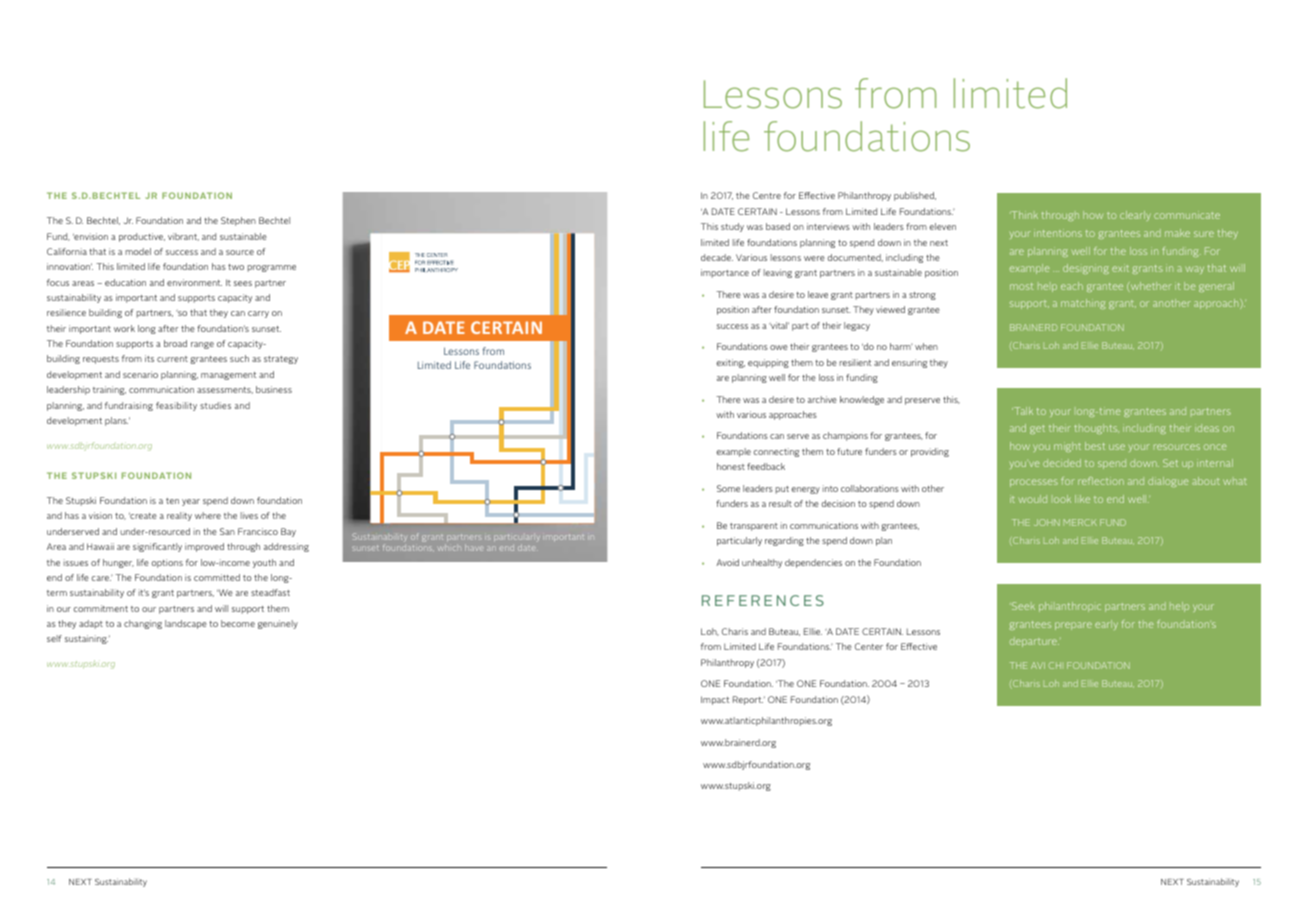 The image size is (1308, 924). I want to click on Stephen, so click(238, 221).
